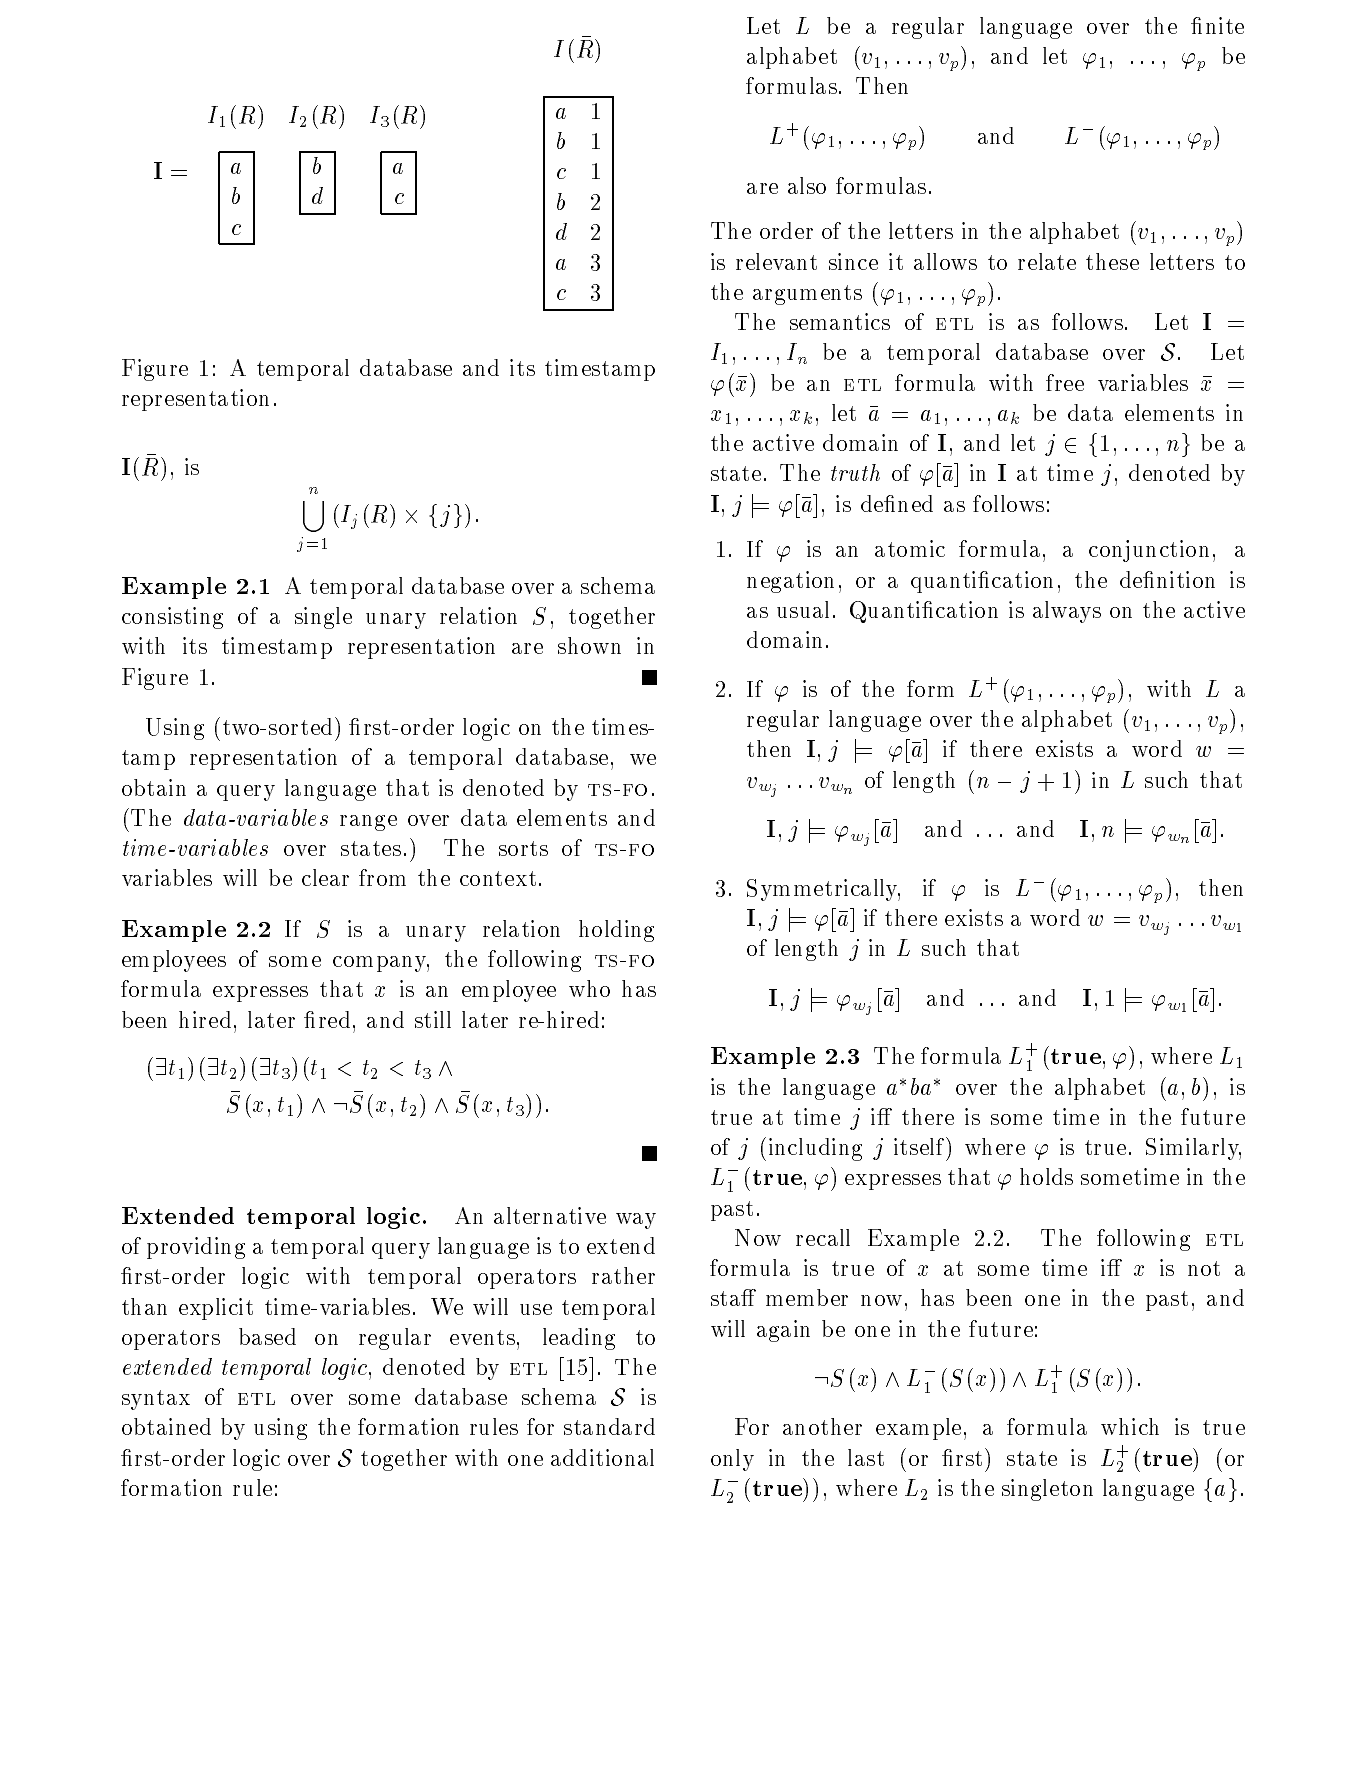  I want to click on arguments, so click(807, 295).
